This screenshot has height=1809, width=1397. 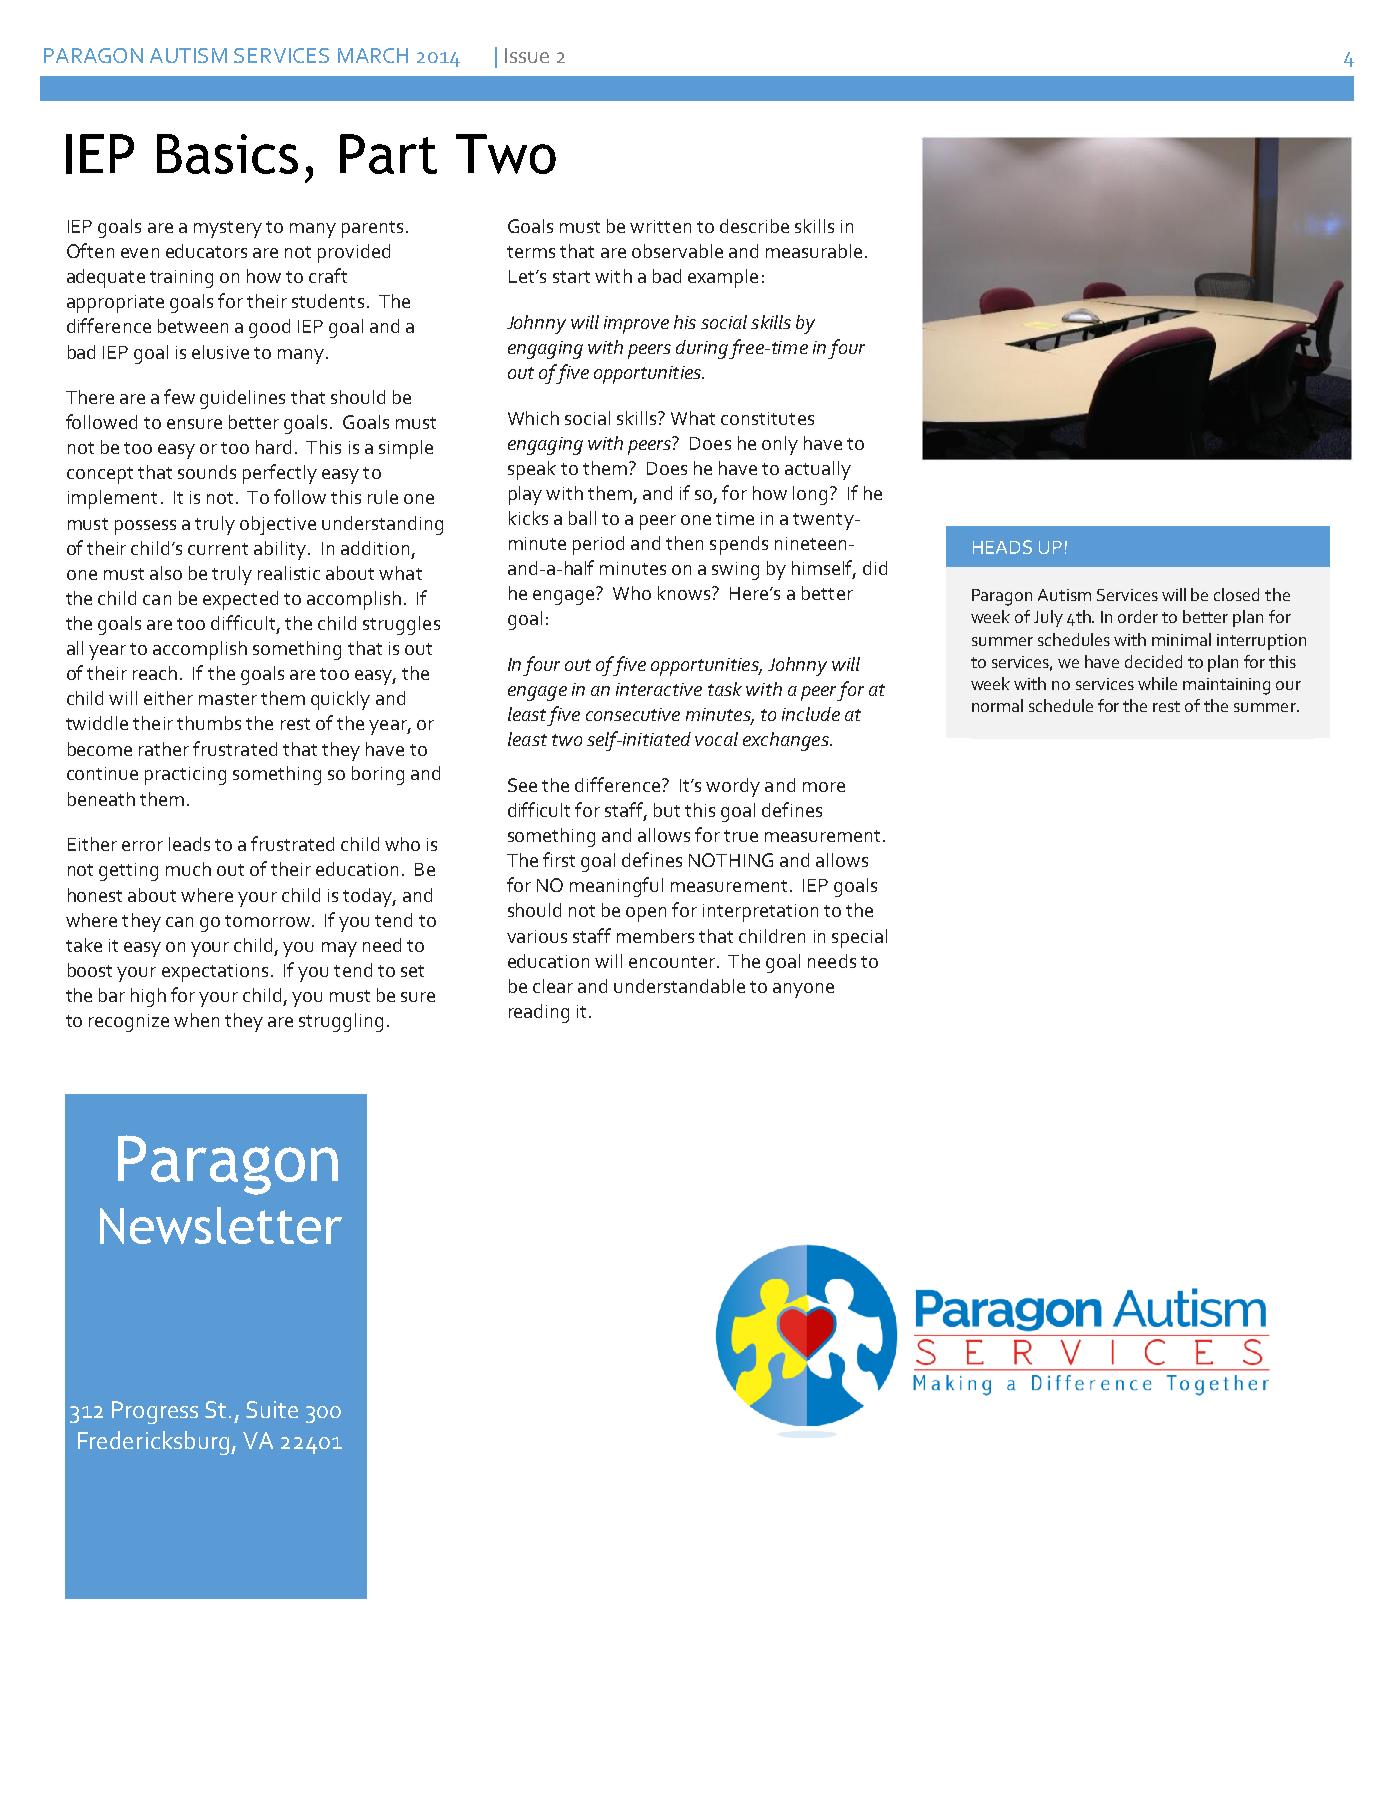 I want to click on Issue, so click(x=527, y=55).
